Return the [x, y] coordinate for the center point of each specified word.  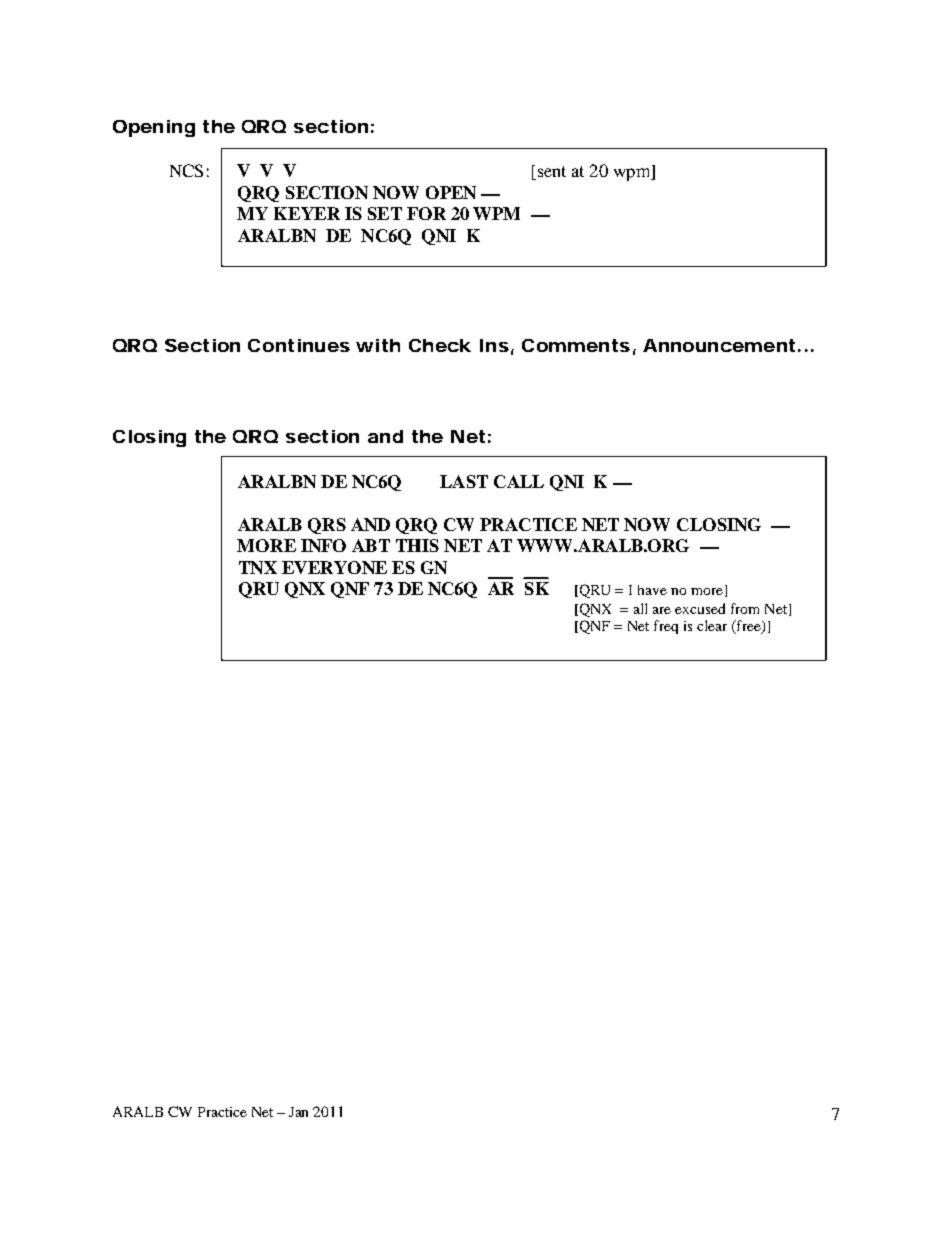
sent [550, 173]
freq [666, 627]
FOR [426, 213]
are [662, 610]
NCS [186, 170]
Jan [298, 1112]
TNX [258, 567]
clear [712, 625]
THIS [417, 545]
